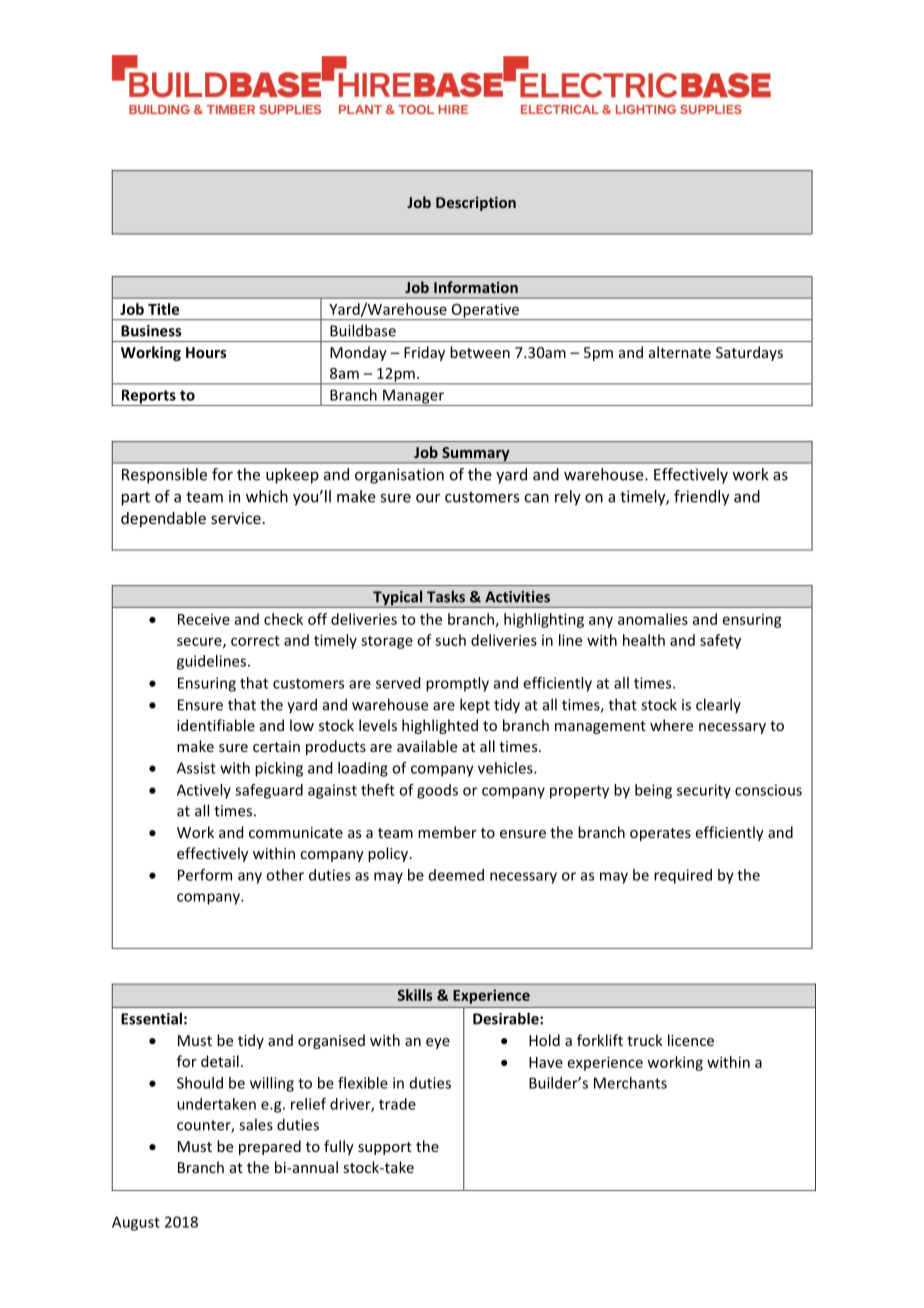  What do you see at coordinates (683, 876) in the document?
I see `required` at bounding box center [683, 876].
